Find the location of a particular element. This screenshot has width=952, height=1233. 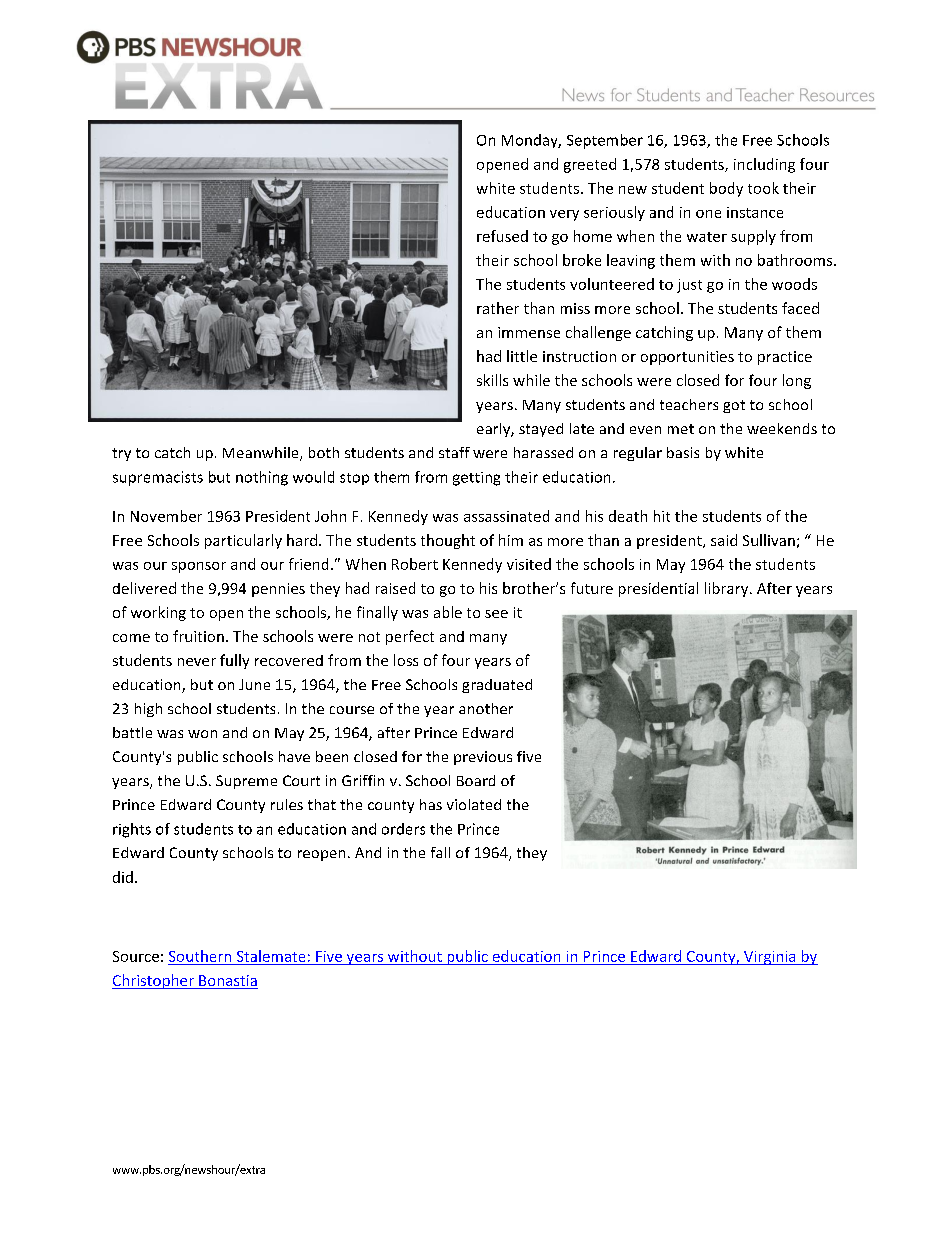

body is located at coordinates (726, 189).
